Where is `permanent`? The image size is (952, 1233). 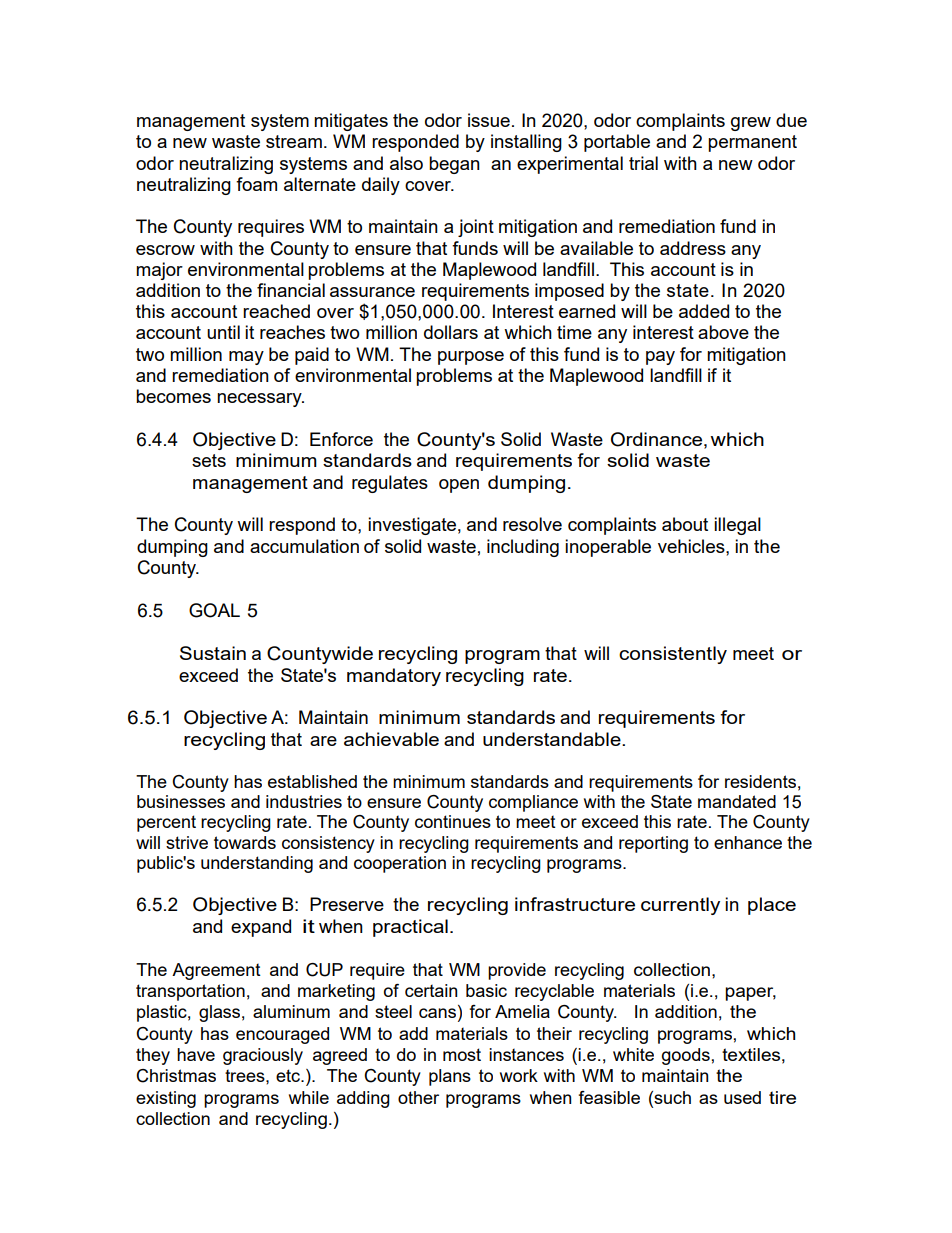 permanent is located at coordinates (752, 143).
